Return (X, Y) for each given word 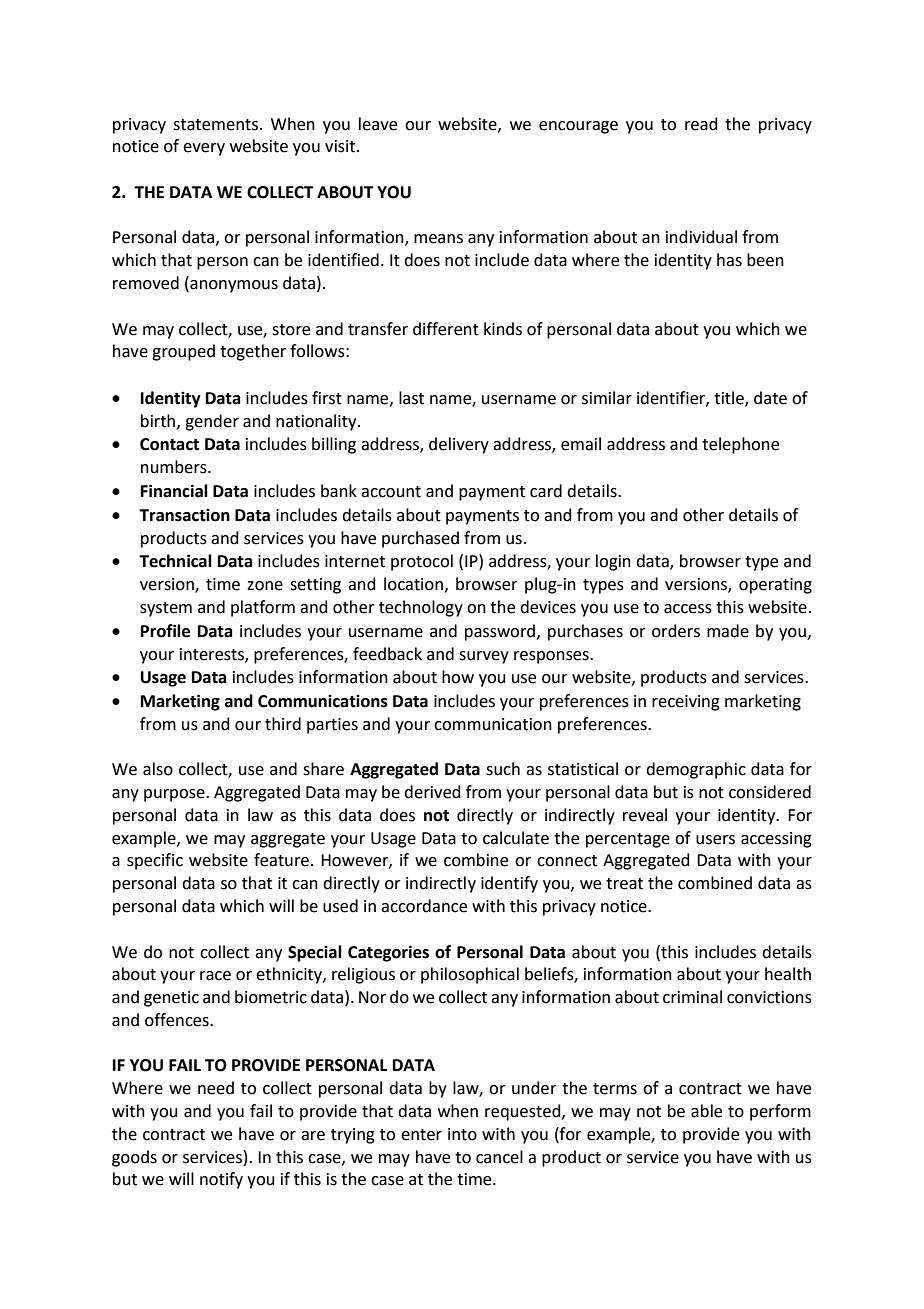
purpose (175, 795)
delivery (459, 445)
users (715, 840)
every (204, 149)
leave (378, 124)
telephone (740, 445)
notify (221, 1180)
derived (432, 792)
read (701, 124)
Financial (174, 491)
